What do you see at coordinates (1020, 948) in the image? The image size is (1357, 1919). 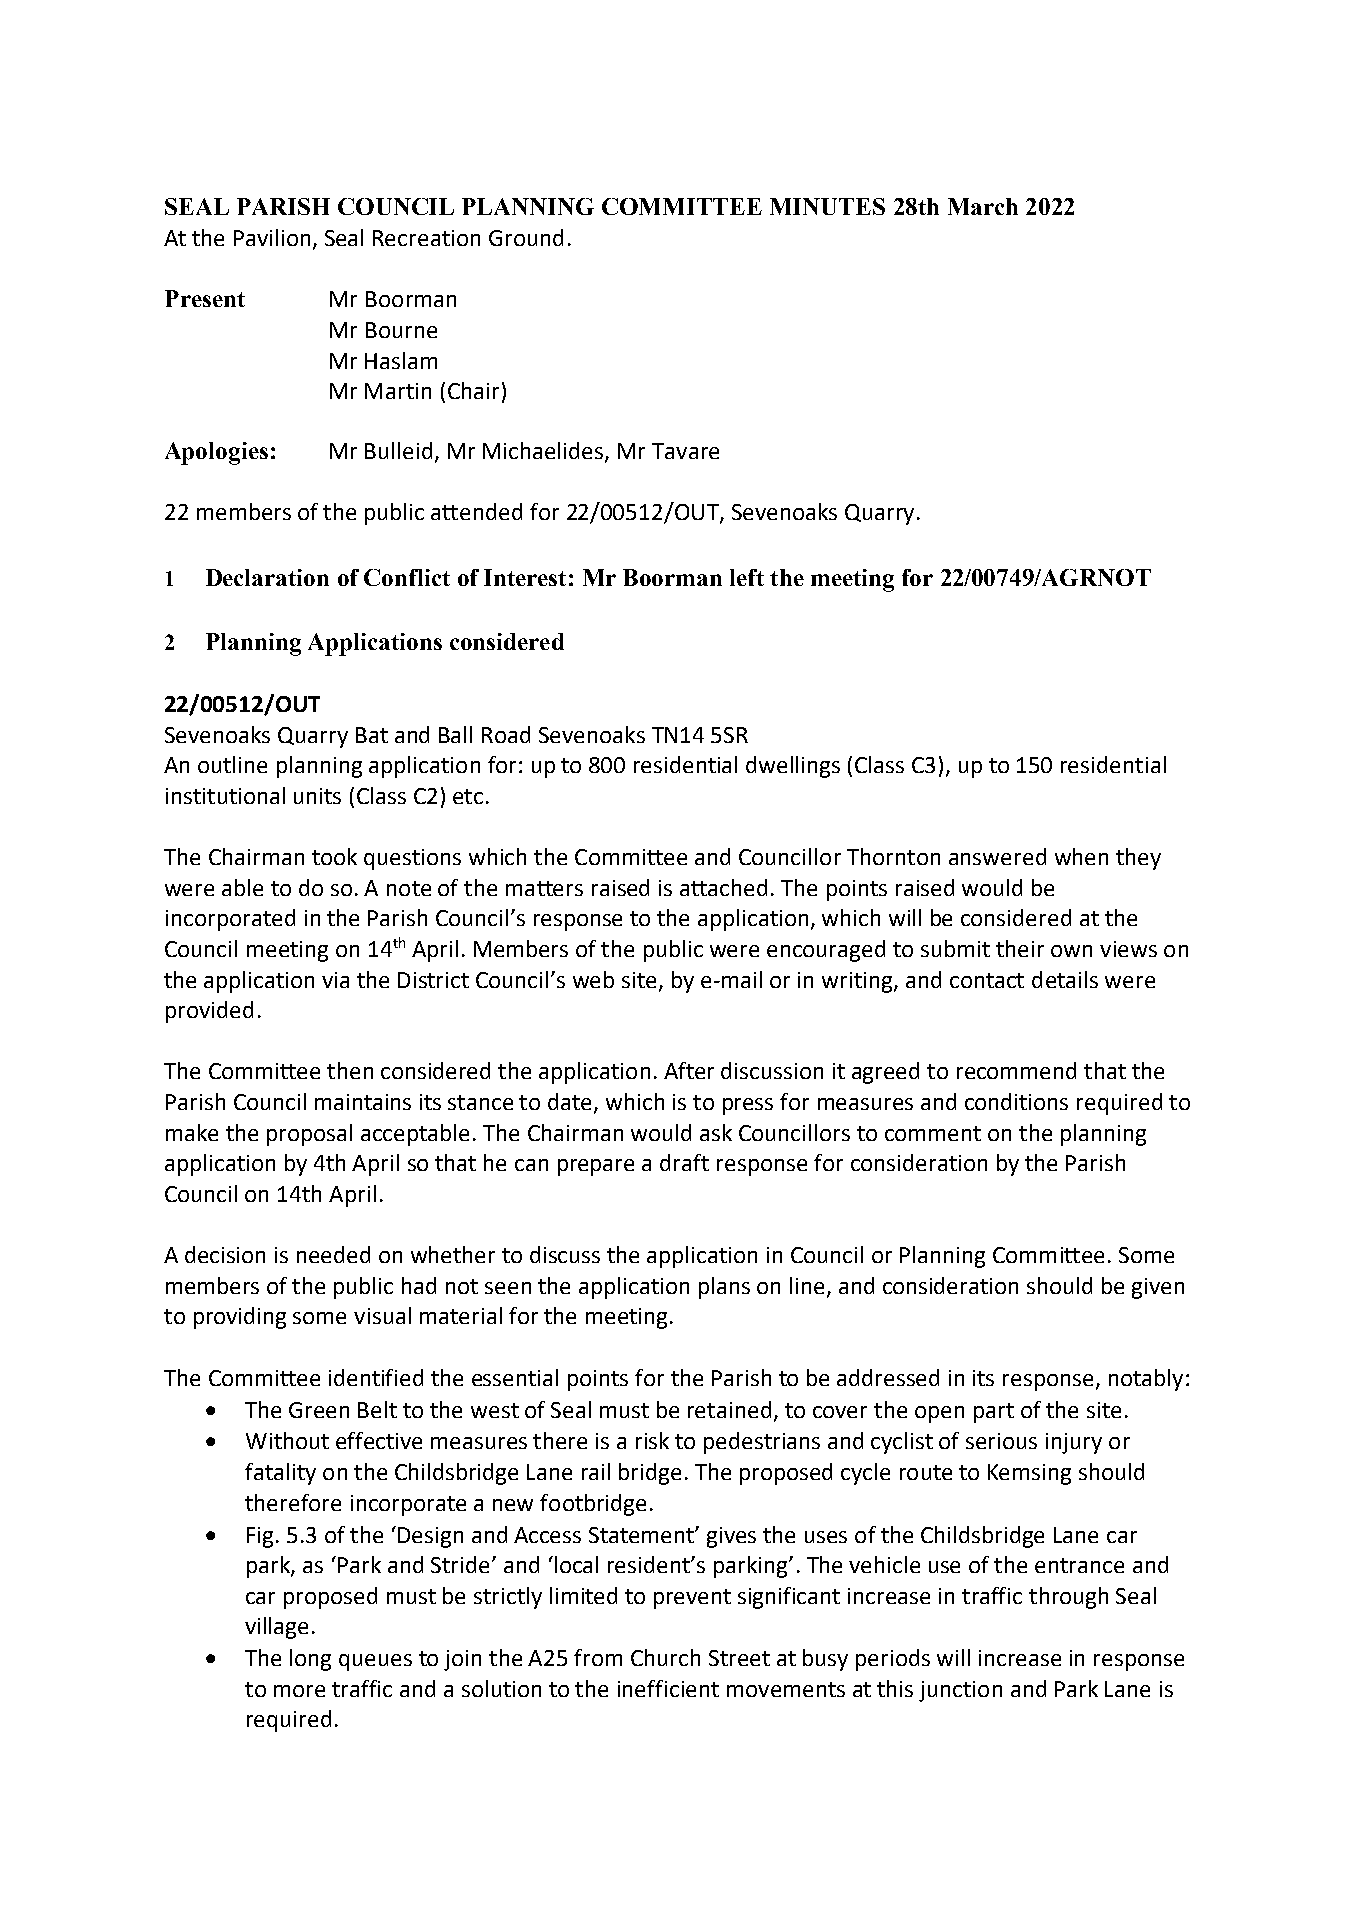 I see `their` at bounding box center [1020, 948].
